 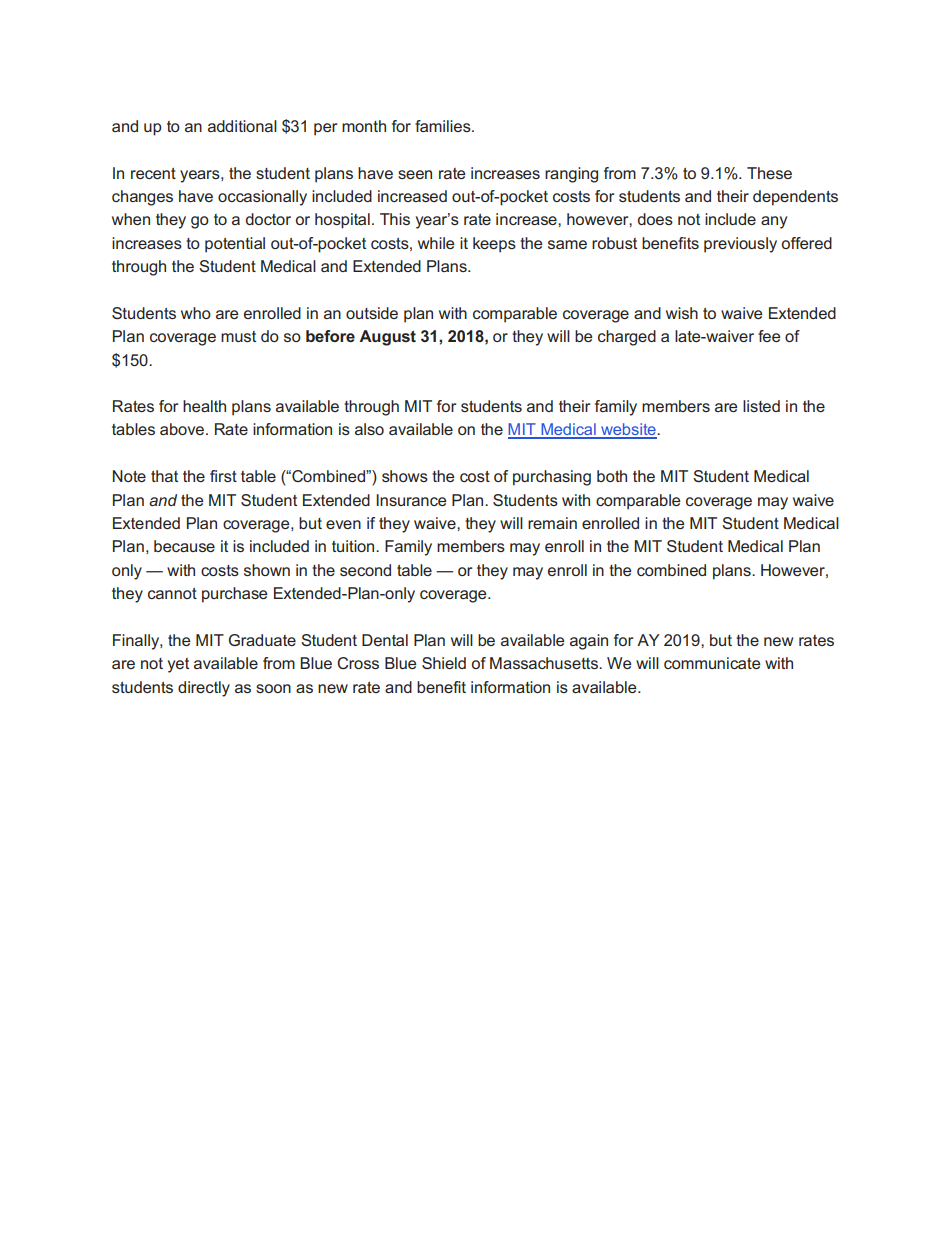 I want to click on yet, so click(x=178, y=665).
